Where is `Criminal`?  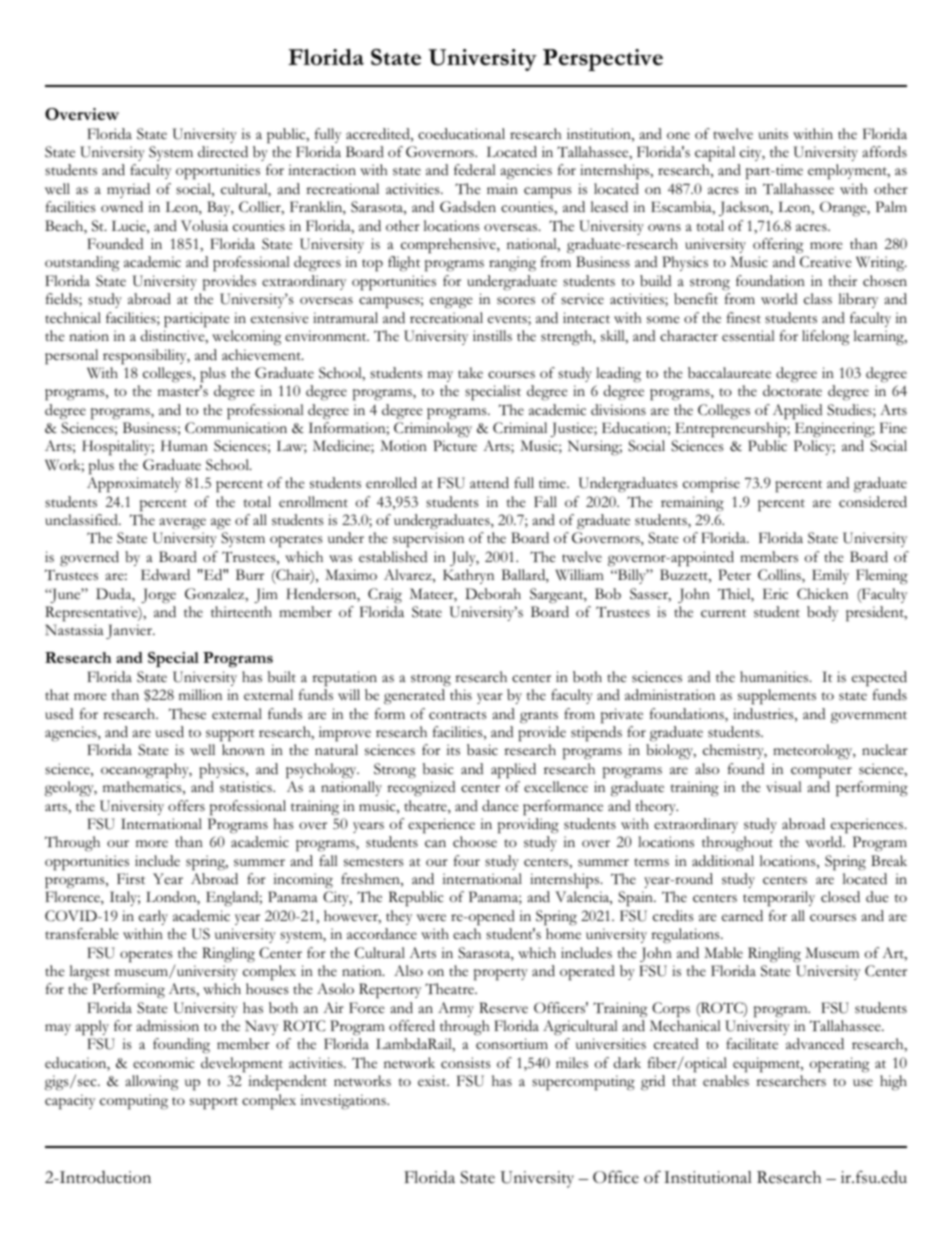
Criminal is located at coordinates (520, 428).
